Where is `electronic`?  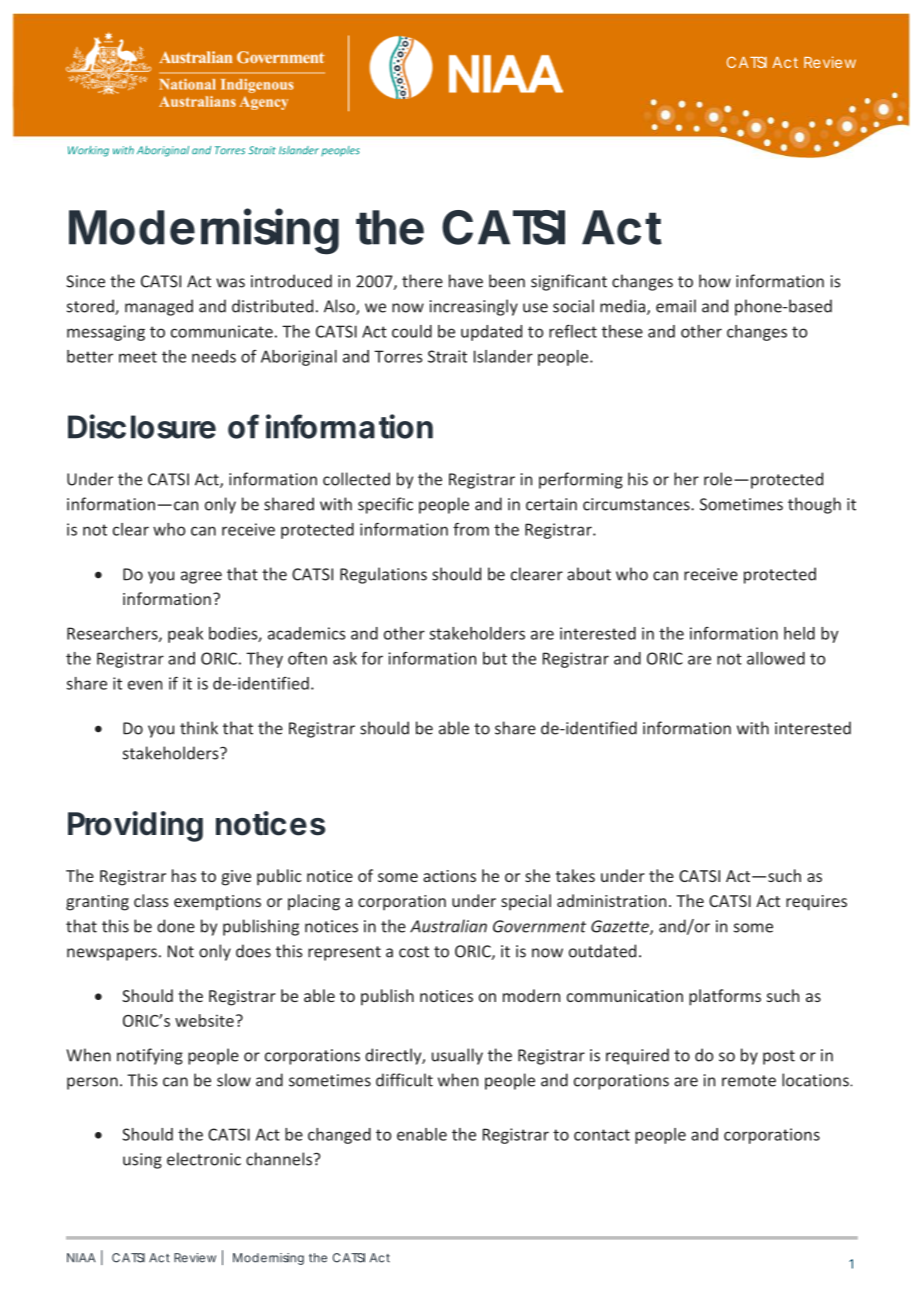
electronic is located at coordinates (204, 1159).
